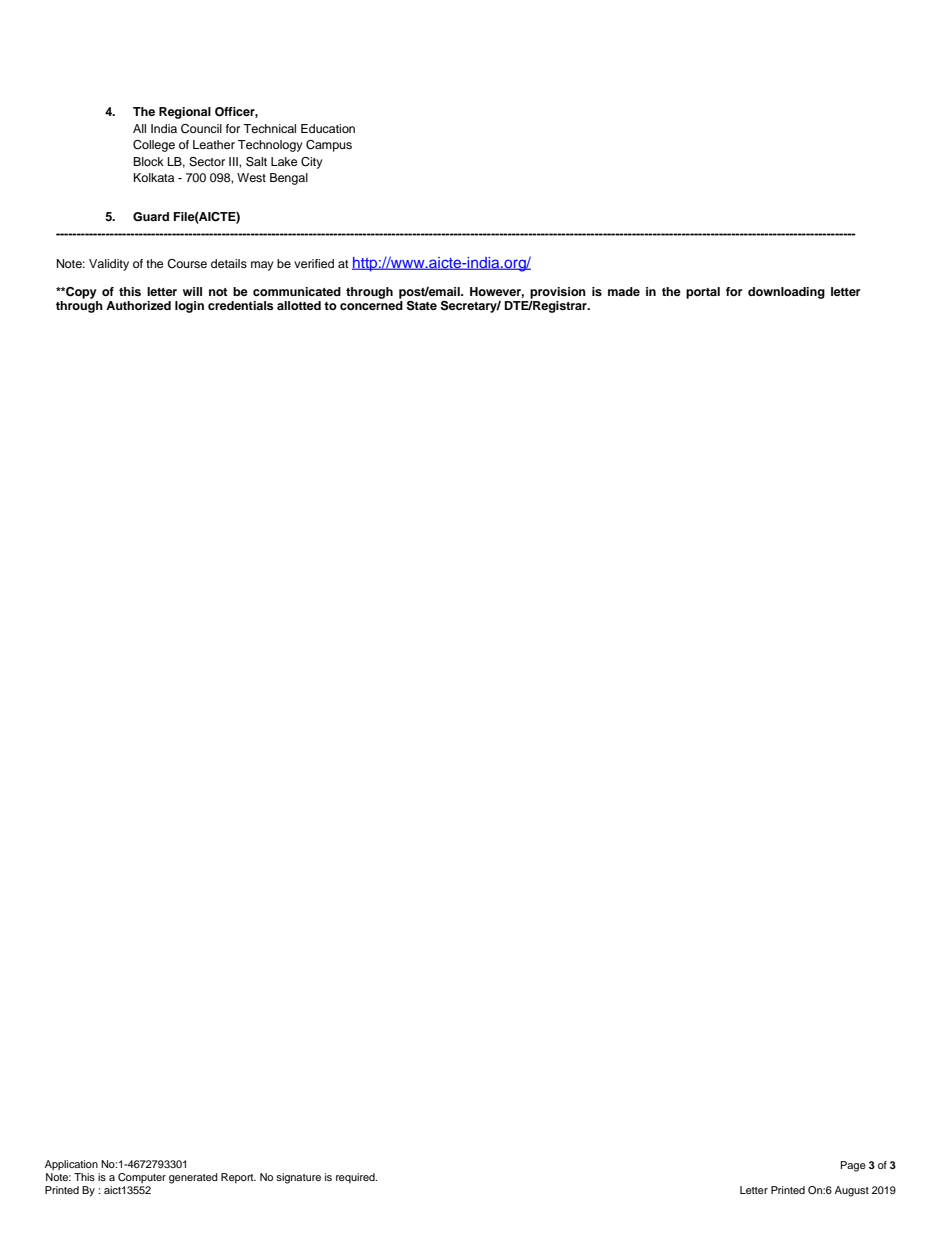  Describe the element at coordinates (298, 1178) in the screenshot. I see `signature` at that location.
